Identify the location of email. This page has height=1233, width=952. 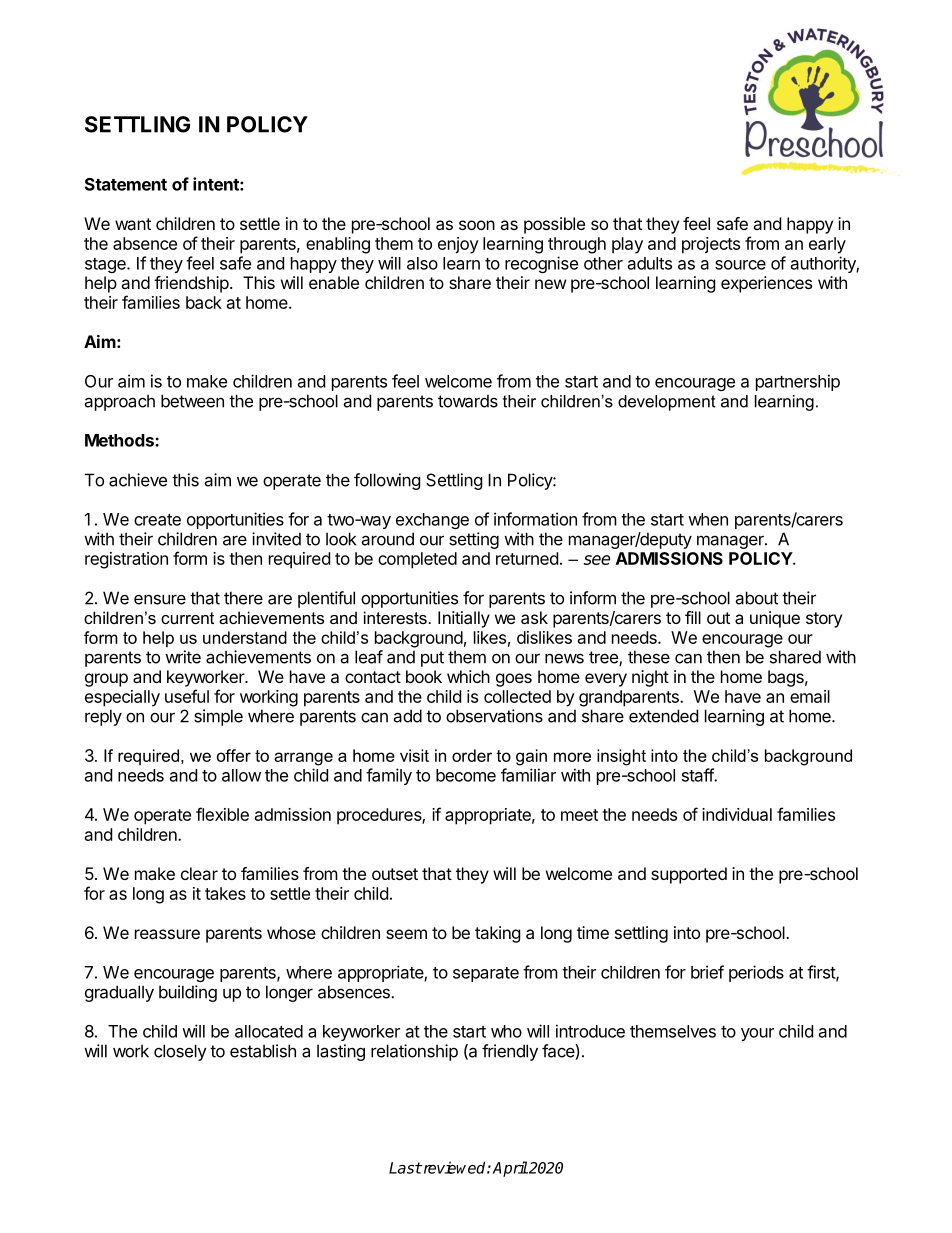
(810, 696).
